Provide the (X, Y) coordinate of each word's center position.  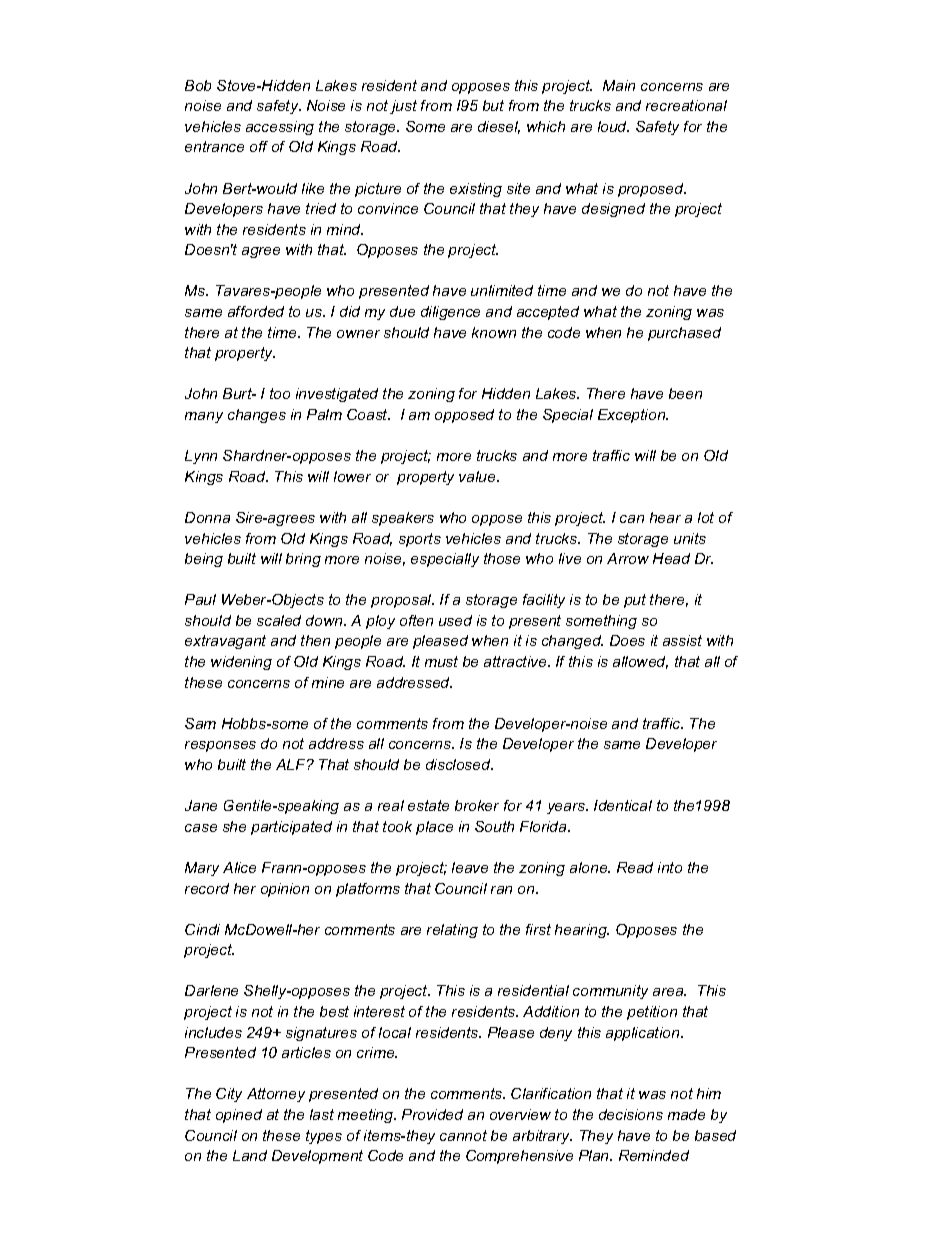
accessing (280, 128)
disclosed (459, 764)
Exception (633, 416)
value (478, 476)
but (493, 105)
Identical (623, 805)
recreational (686, 105)
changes (257, 416)
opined (239, 1116)
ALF (292, 764)
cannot (463, 1135)
